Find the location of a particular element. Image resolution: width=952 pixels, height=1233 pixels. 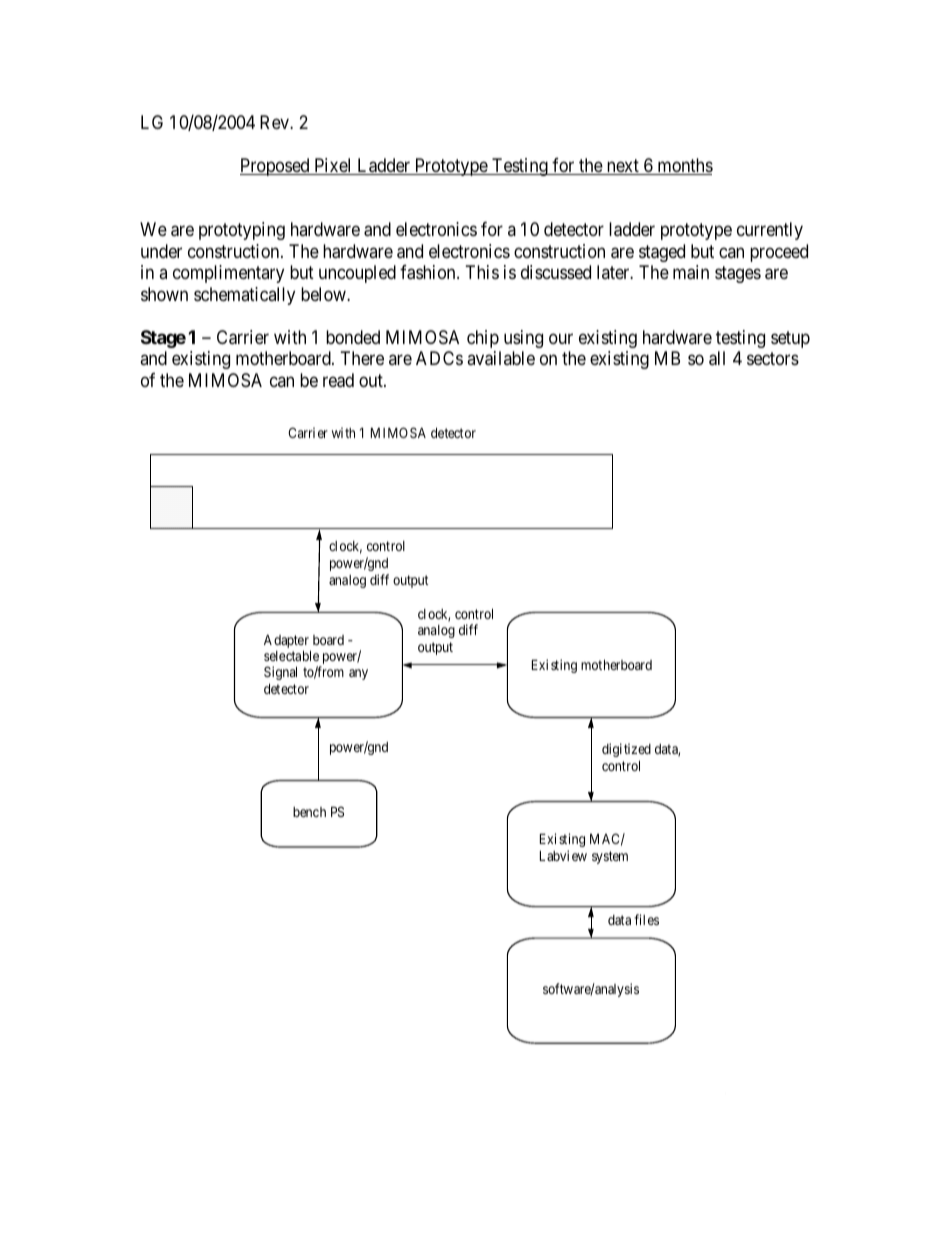

Adapter is located at coordinates (286, 641).
